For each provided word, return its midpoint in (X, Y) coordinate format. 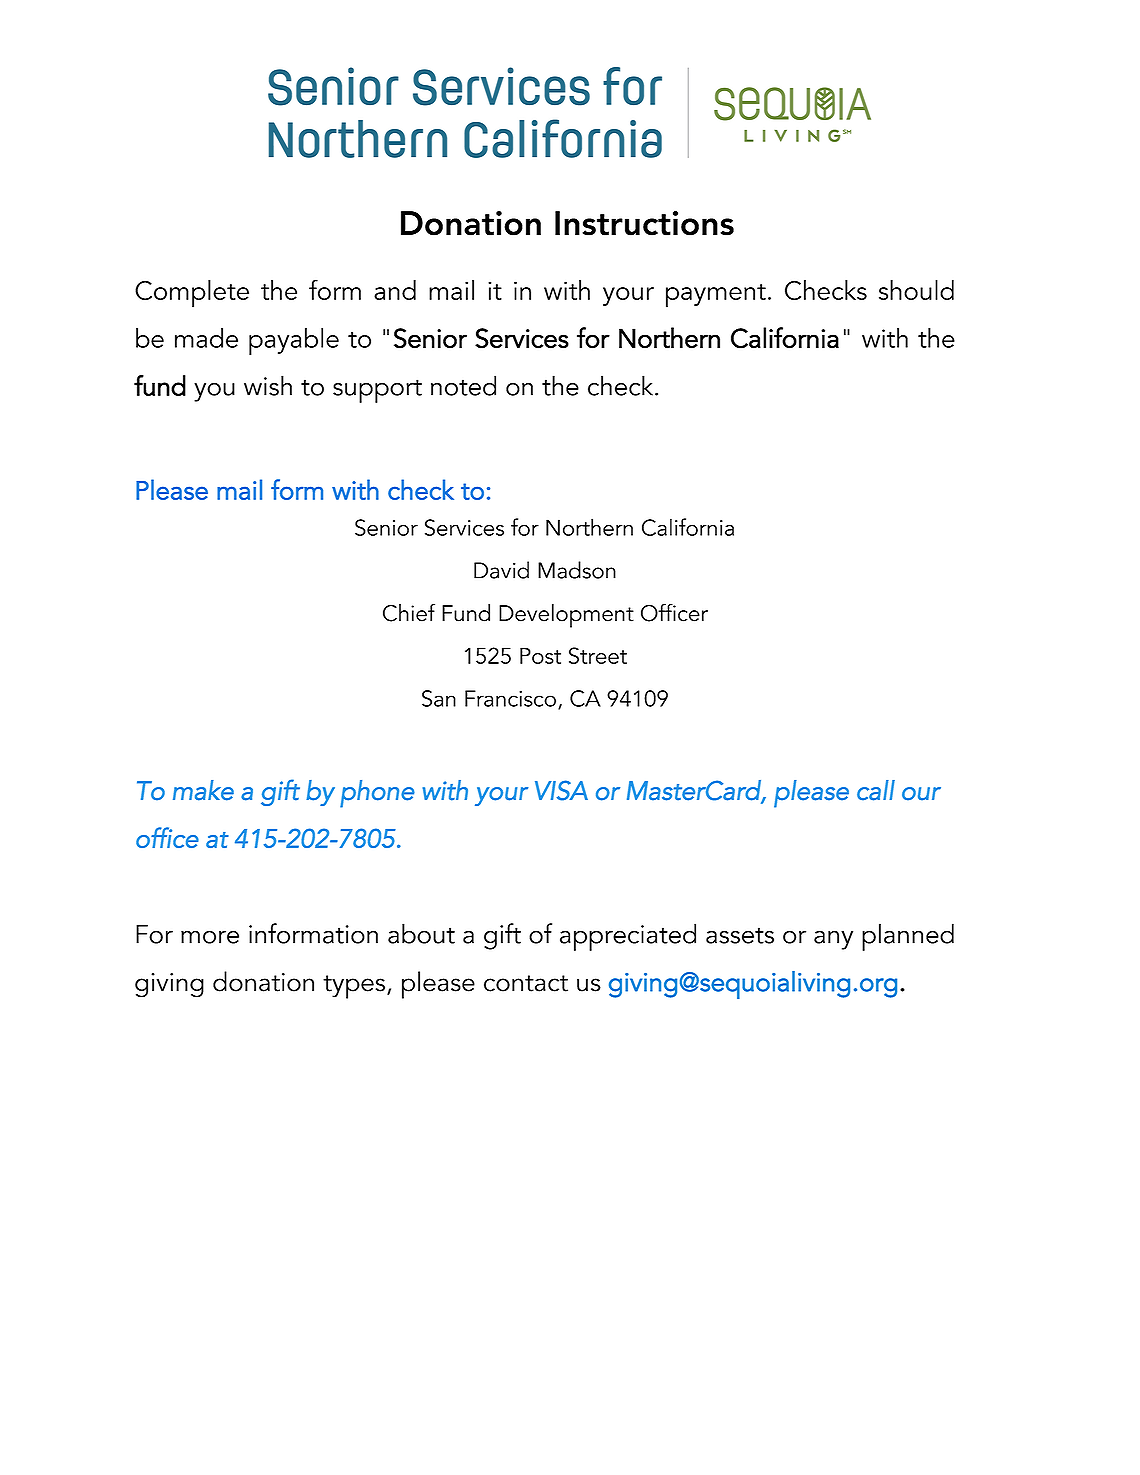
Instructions (644, 223)
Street (598, 655)
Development (566, 616)
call (876, 790)
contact (526, 983)
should (916, 290)
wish (268, 385)
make (203, 790)
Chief (409, 612)
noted (463, 385)
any (833, 940)
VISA (561, 790)
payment (716, 296)
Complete (192, 294)
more (210, 937)
